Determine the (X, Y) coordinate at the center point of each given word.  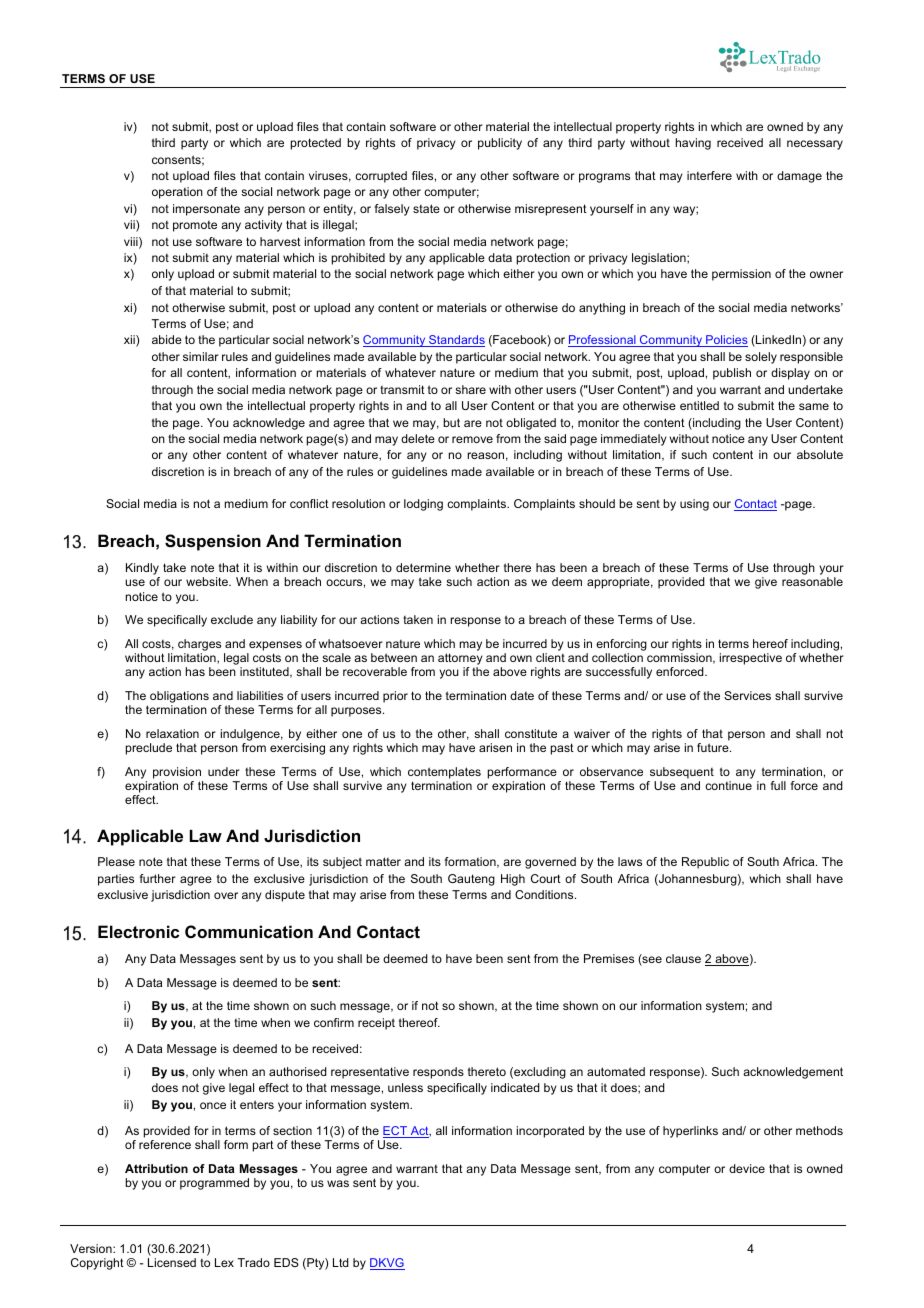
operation (177, 193)
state (426, 208)
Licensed (172, 1262)
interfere (709, 175)
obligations (179, 697)
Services (747, 695)
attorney (460, 660)
